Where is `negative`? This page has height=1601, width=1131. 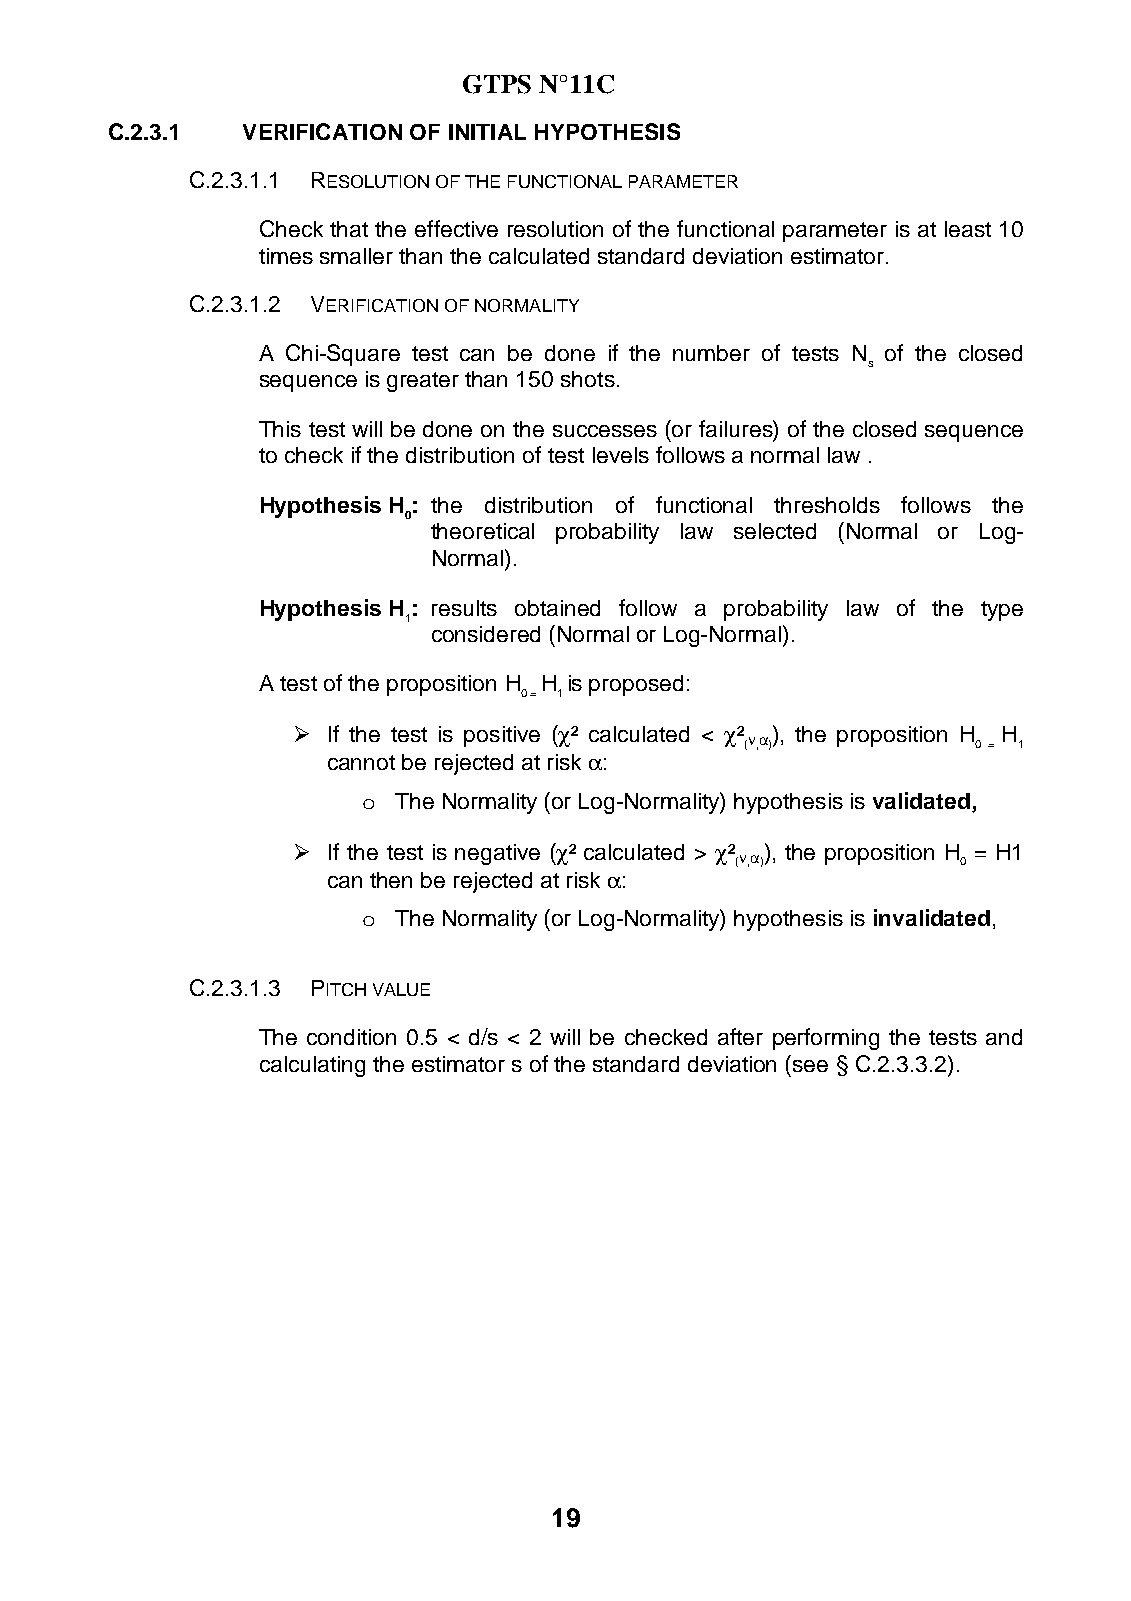 negative is located at coordinates (497, 854).
